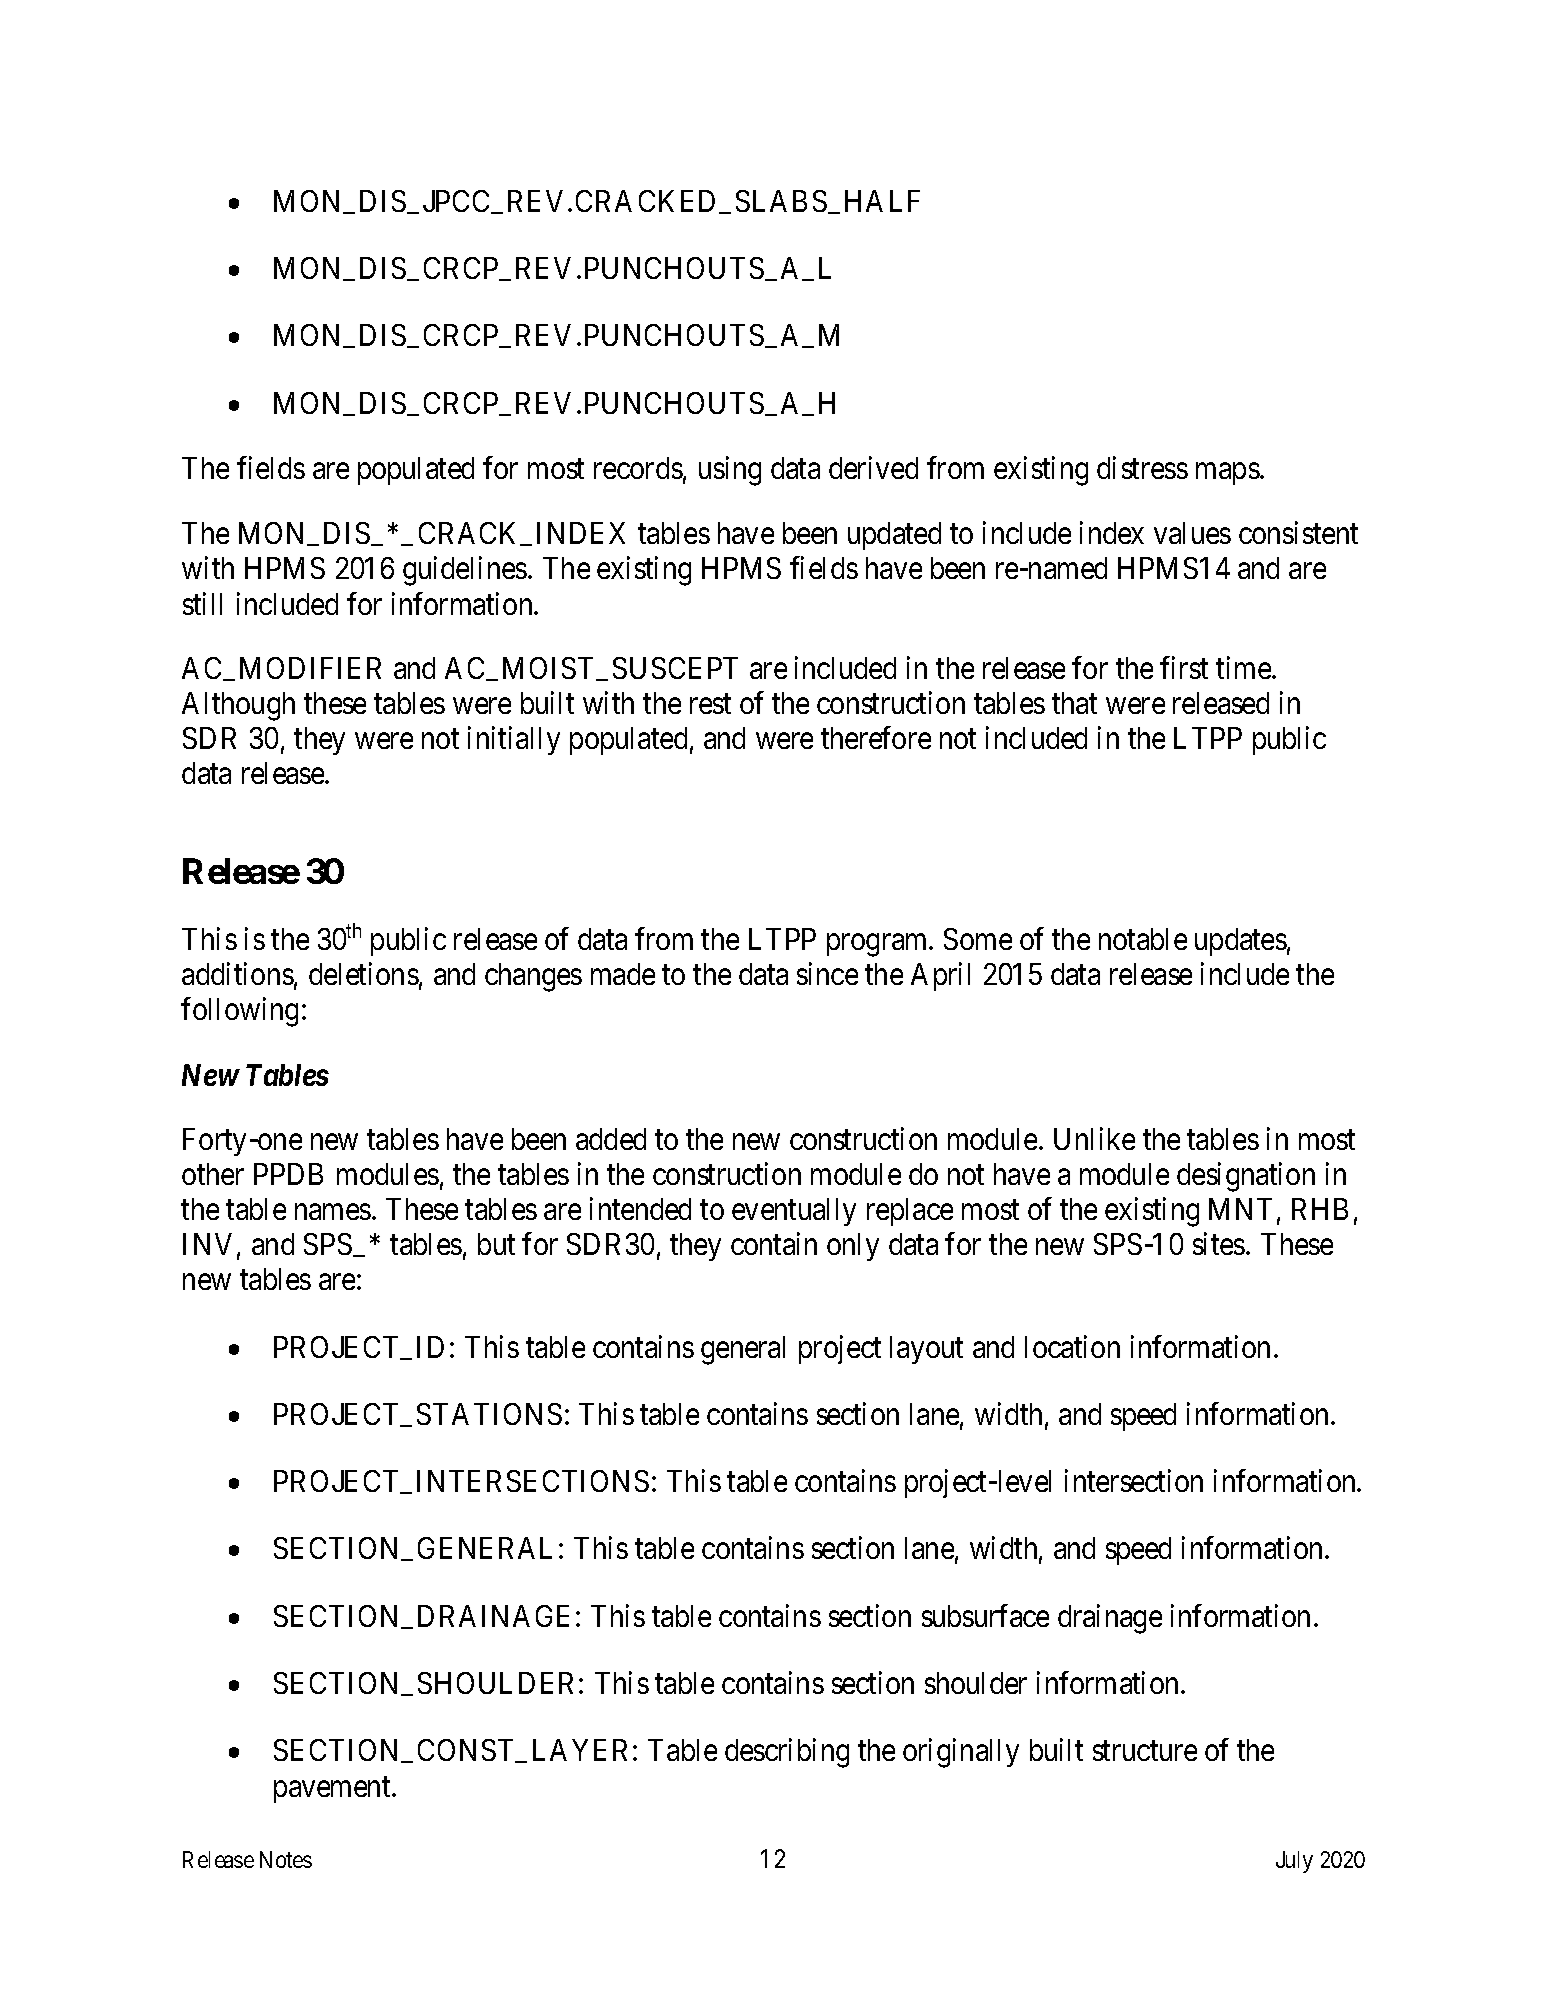 Image resolution: width=1546 pixels, height=2001 pixels. What do you see at coordinates (333, 1790) in the screenshot?
I see `pavement` at bounding box center [333, 1790].
